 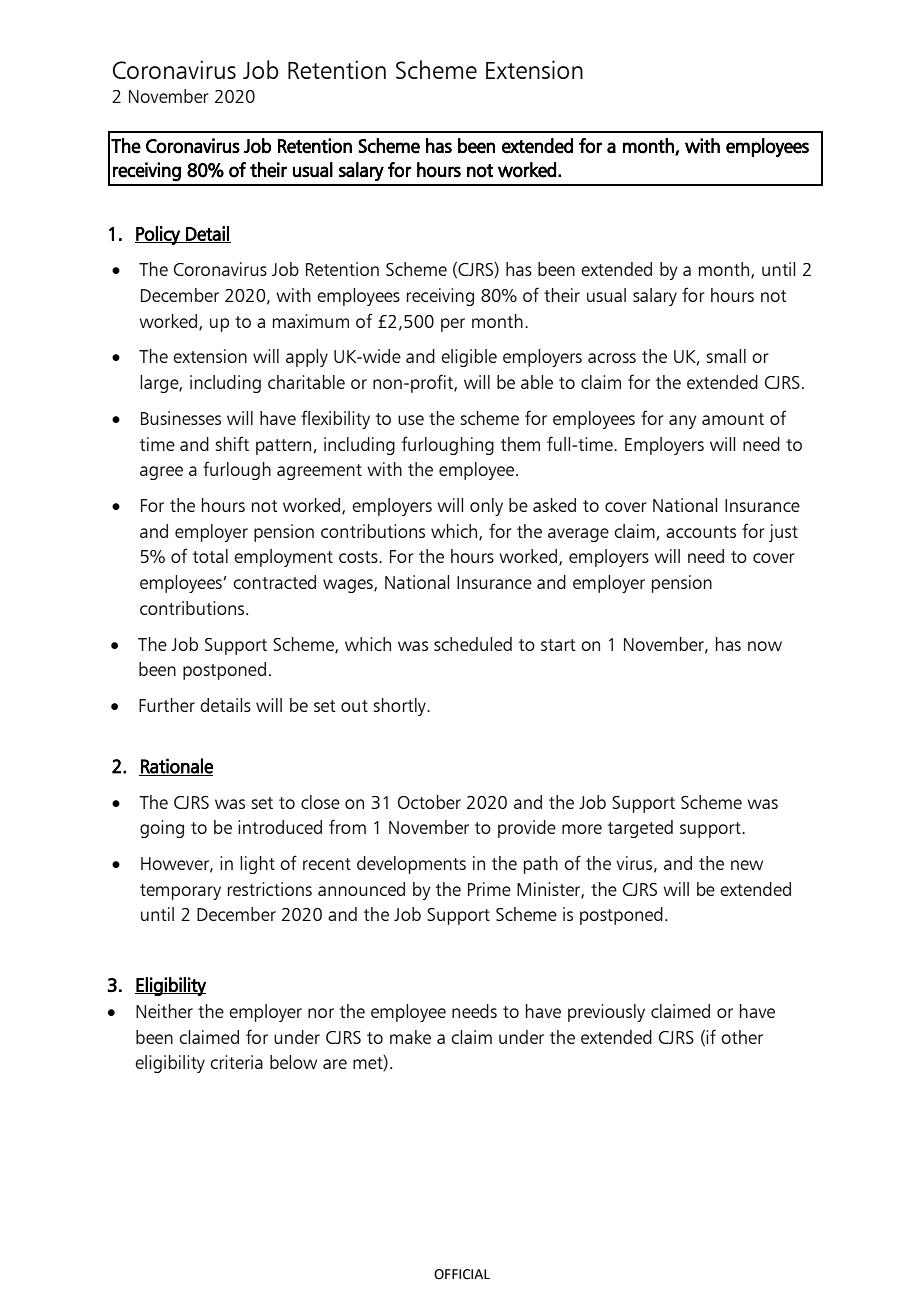 I want to click on contracted, so click(x=274, y=582).
